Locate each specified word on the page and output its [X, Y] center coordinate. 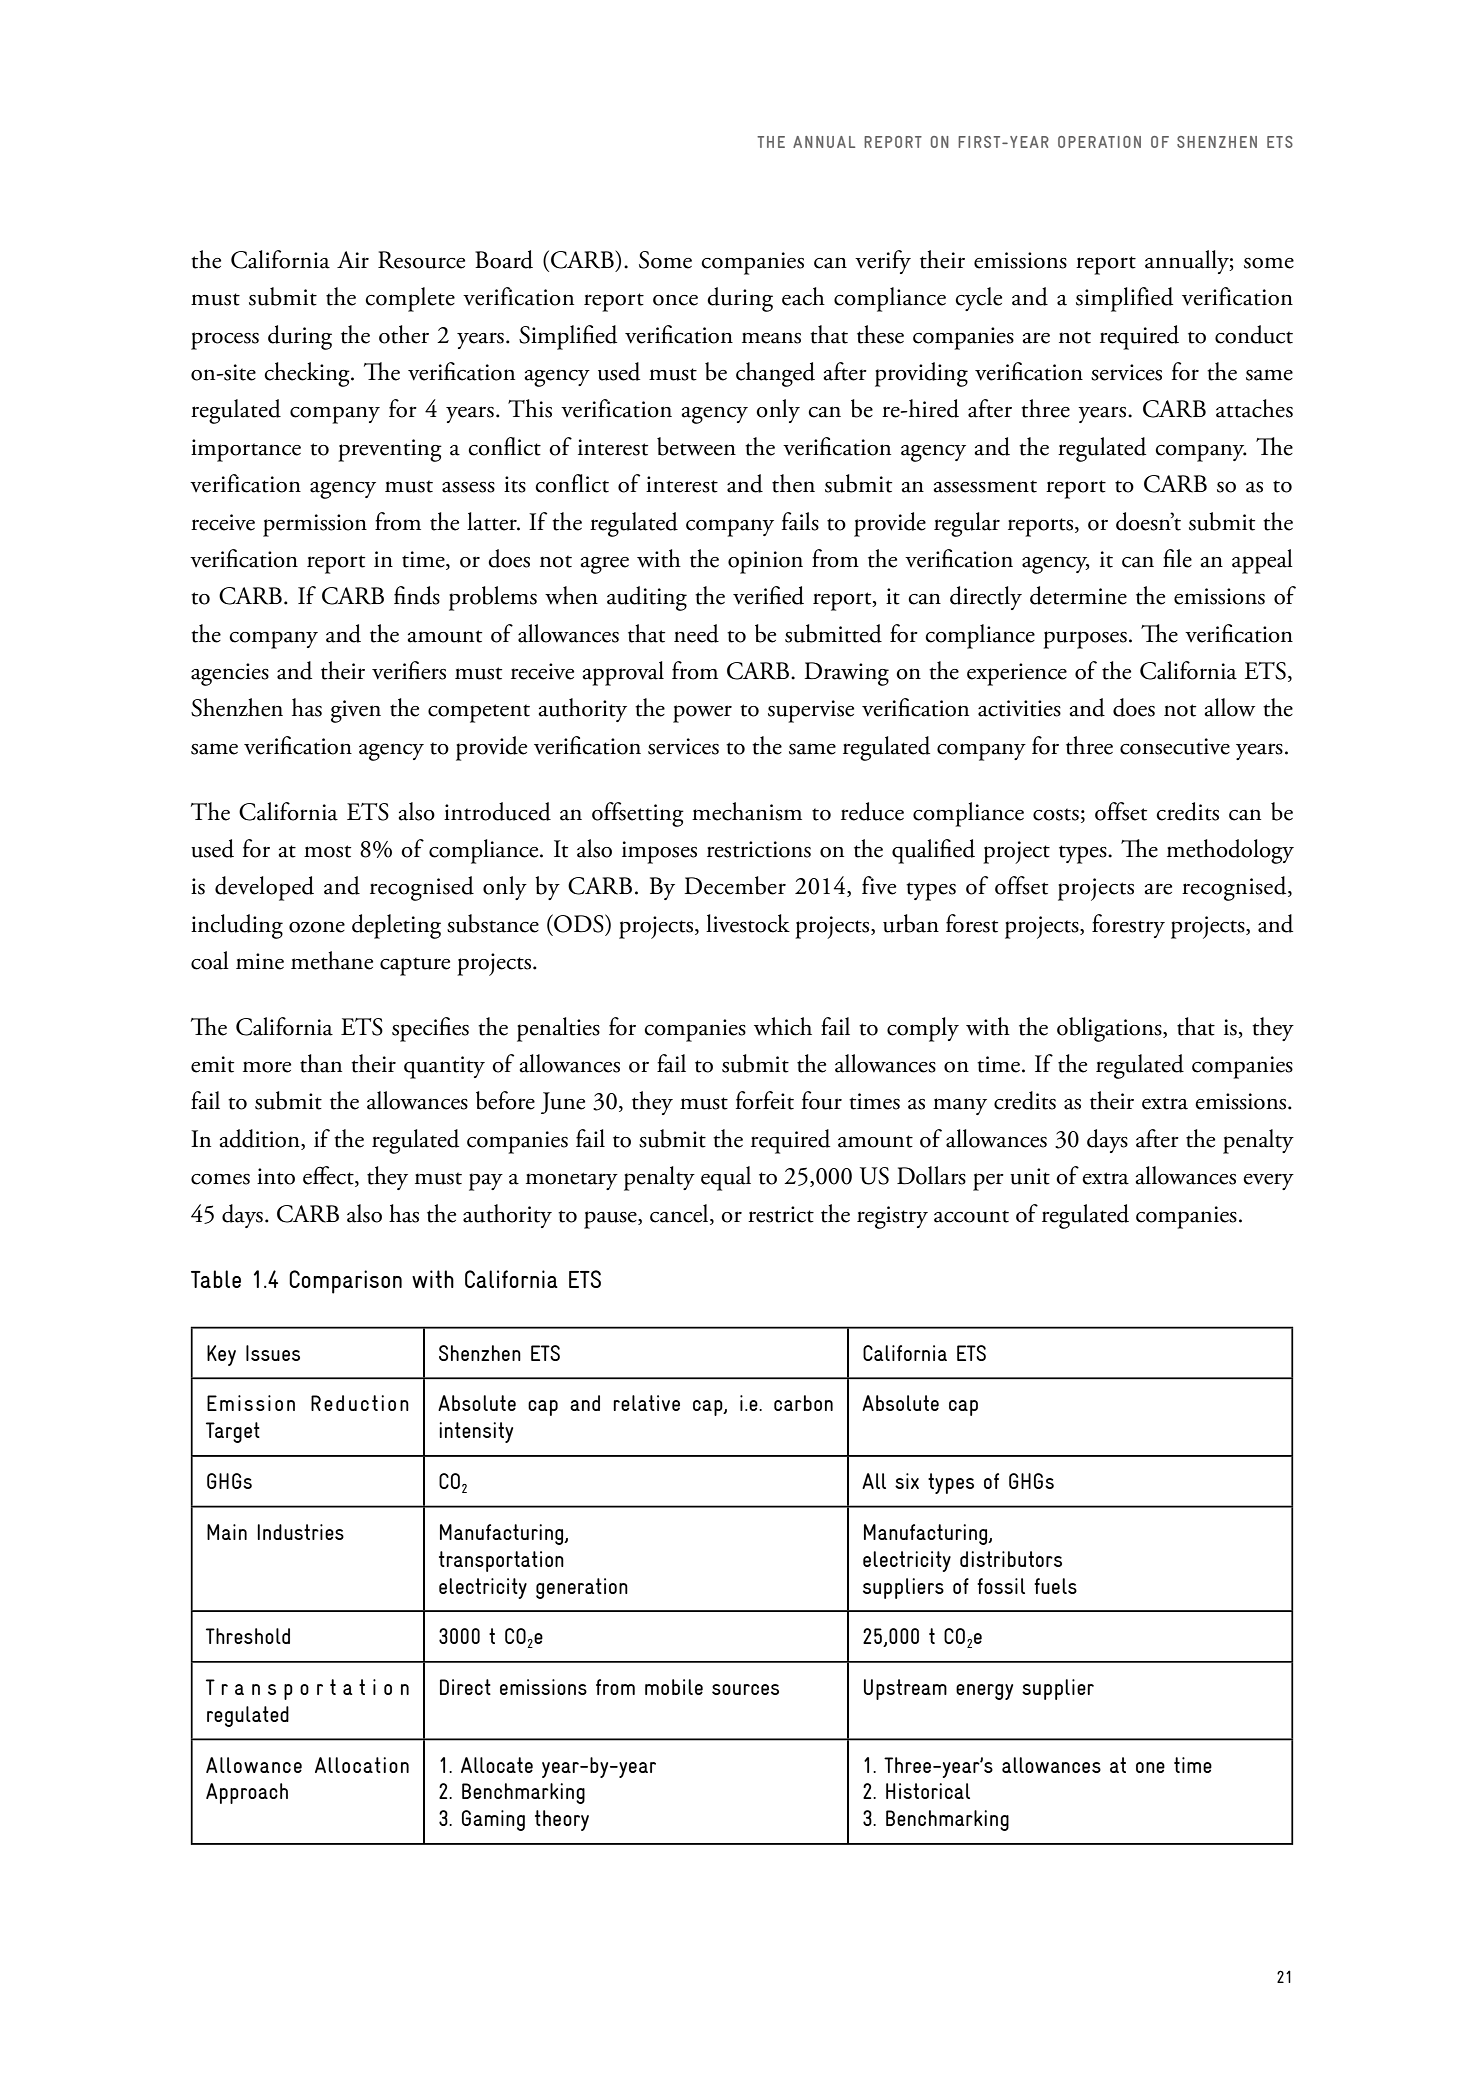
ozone [317, 927]
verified [768, 595]
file [1177, 558]
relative [646, 1403]
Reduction [360, 1403]
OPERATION [1099, 142]
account [971, 1216]
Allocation [362, 1765]
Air [353, 259]
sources [745, 1689]
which [783, 1026]
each [803, 296]
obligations [1110, 1029]
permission [315, 525]
